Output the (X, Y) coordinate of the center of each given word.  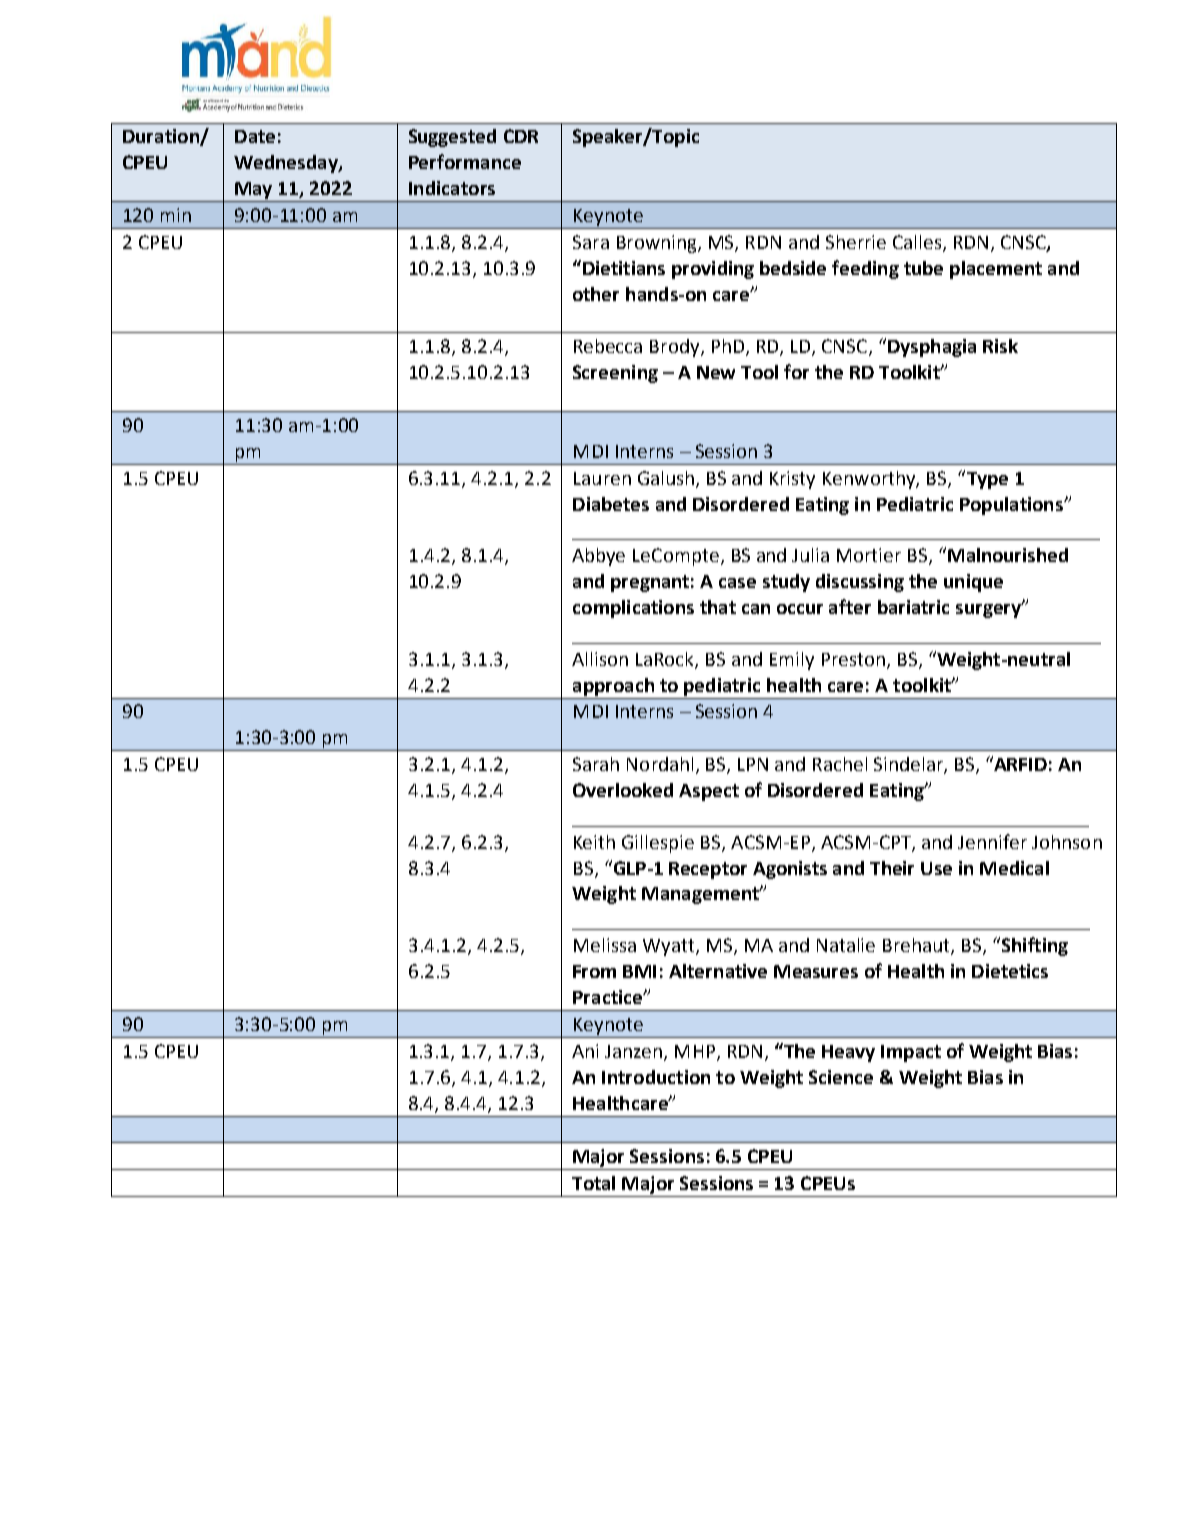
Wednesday (287, 164)
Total (593, 1183)
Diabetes (611, 504)
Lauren (602, 478)
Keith (594, 842)
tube (923, 268)
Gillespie (658, 844)
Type (986, 479)
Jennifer (992, 841)
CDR (521, 136)
